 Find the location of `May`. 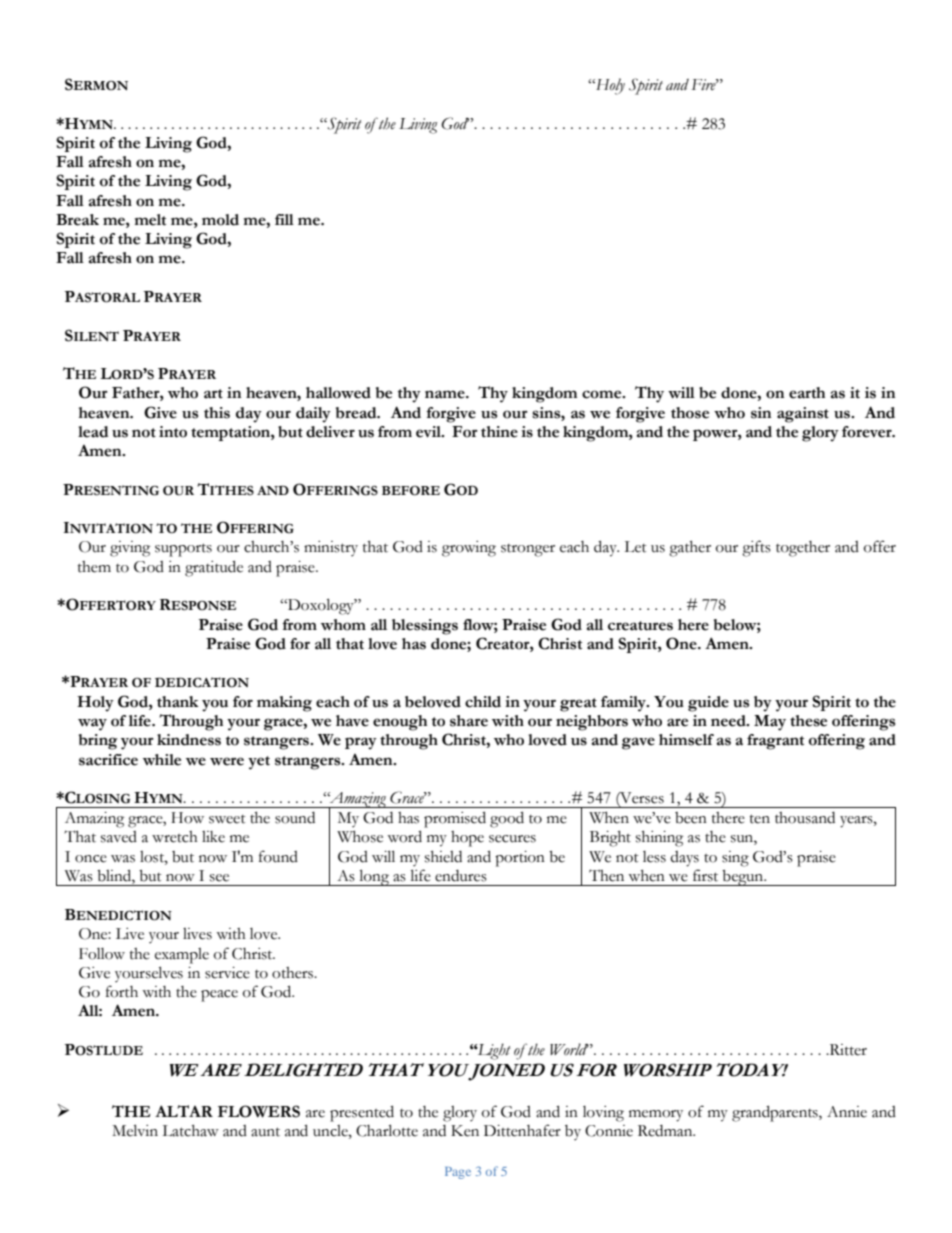

May is located at coordinates (770, 723).
